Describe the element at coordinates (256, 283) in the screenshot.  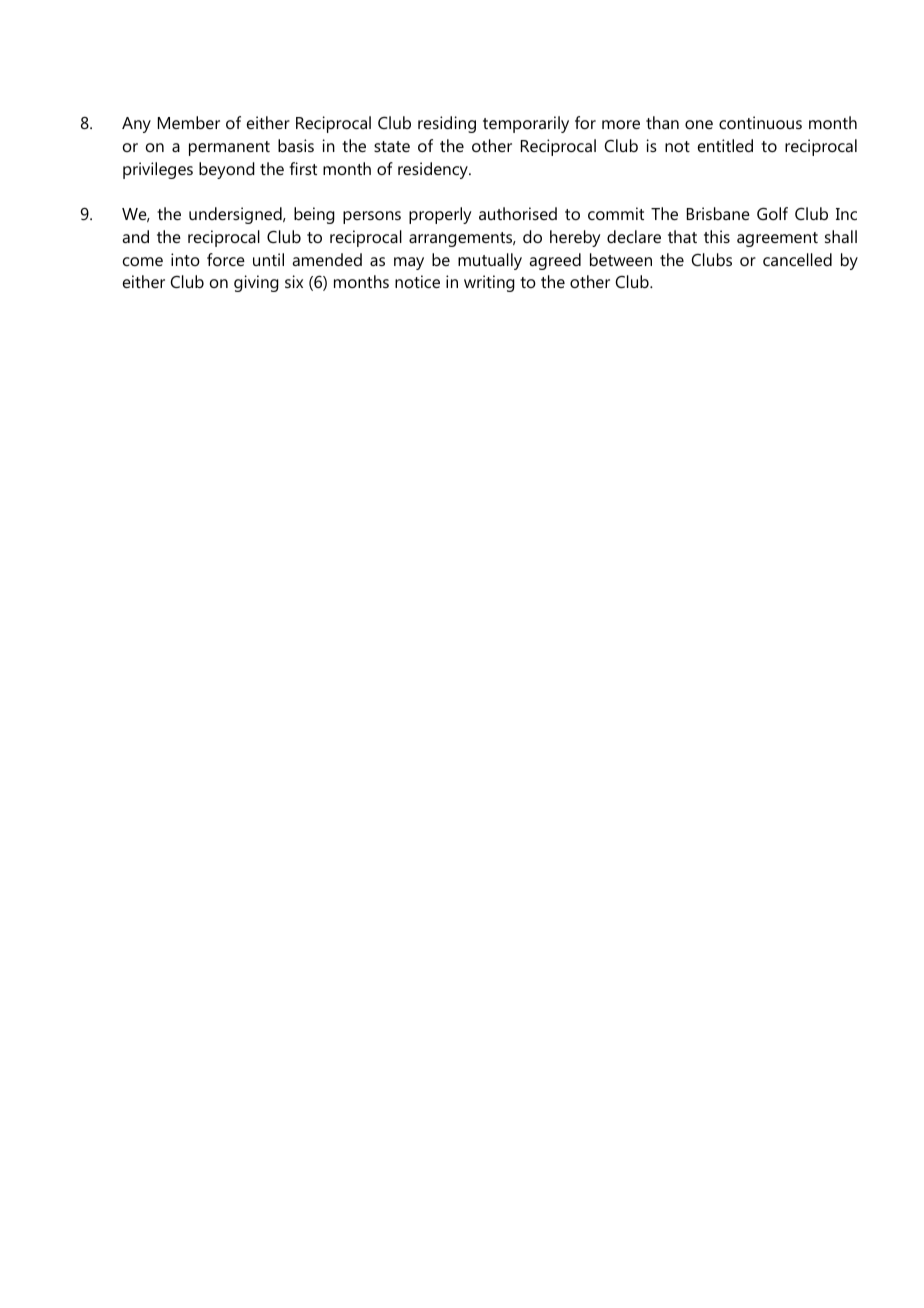
I see `giving` at that location.
